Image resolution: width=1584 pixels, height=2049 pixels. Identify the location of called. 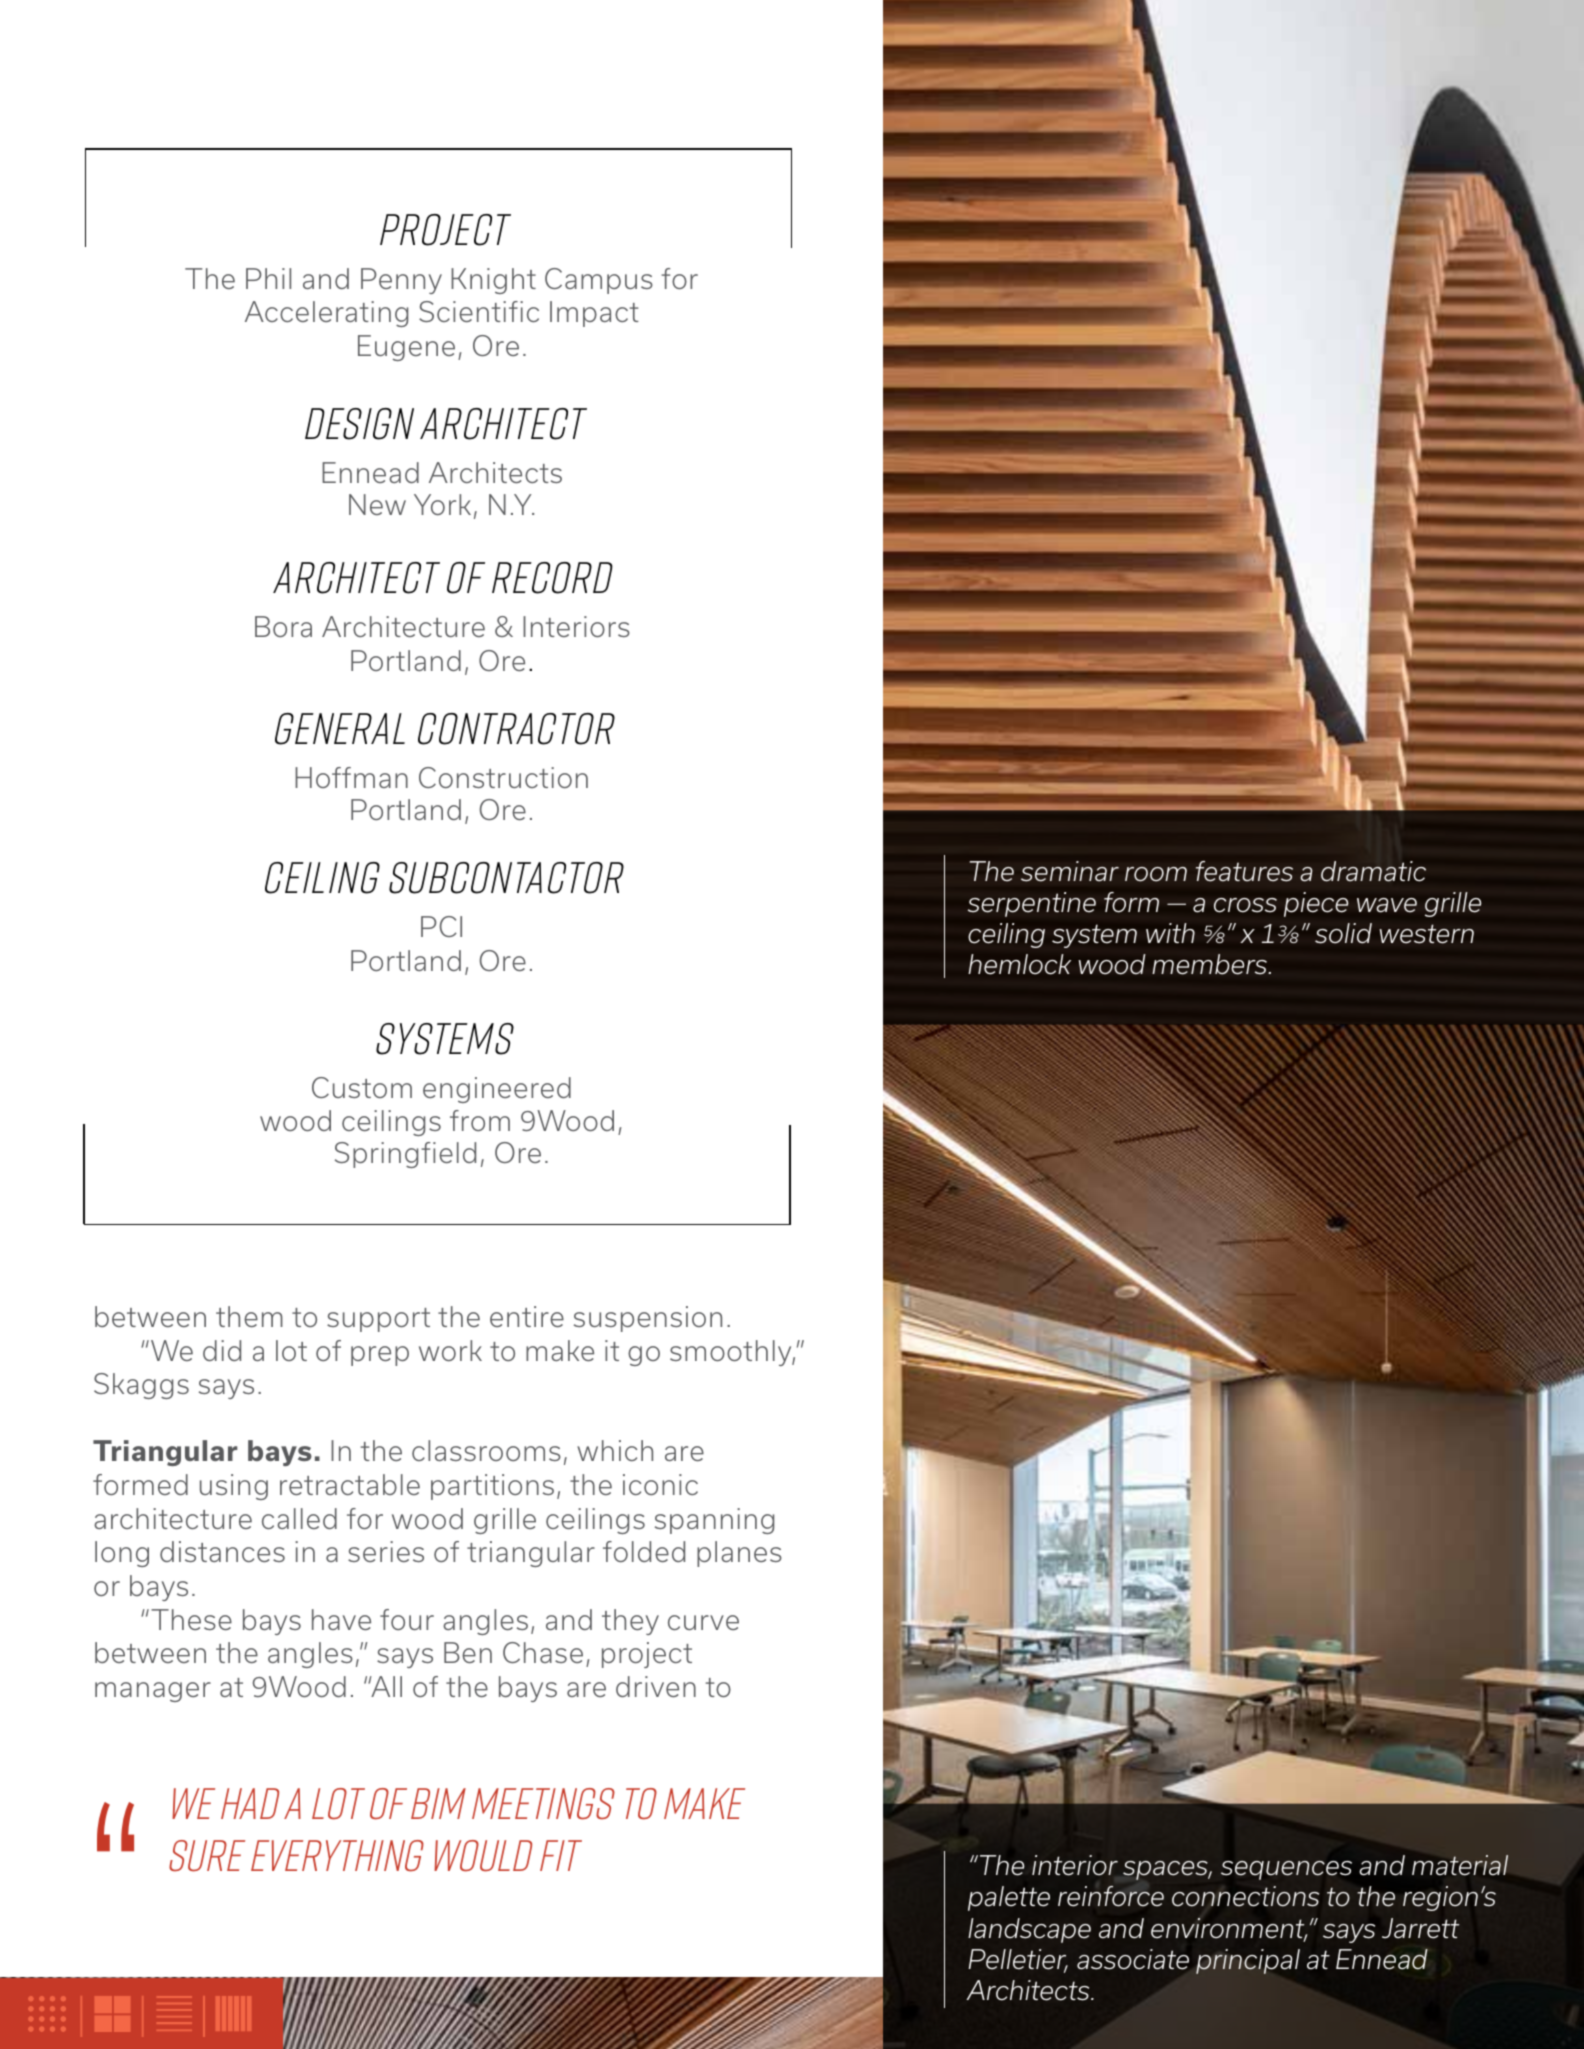
(299, 1518).
